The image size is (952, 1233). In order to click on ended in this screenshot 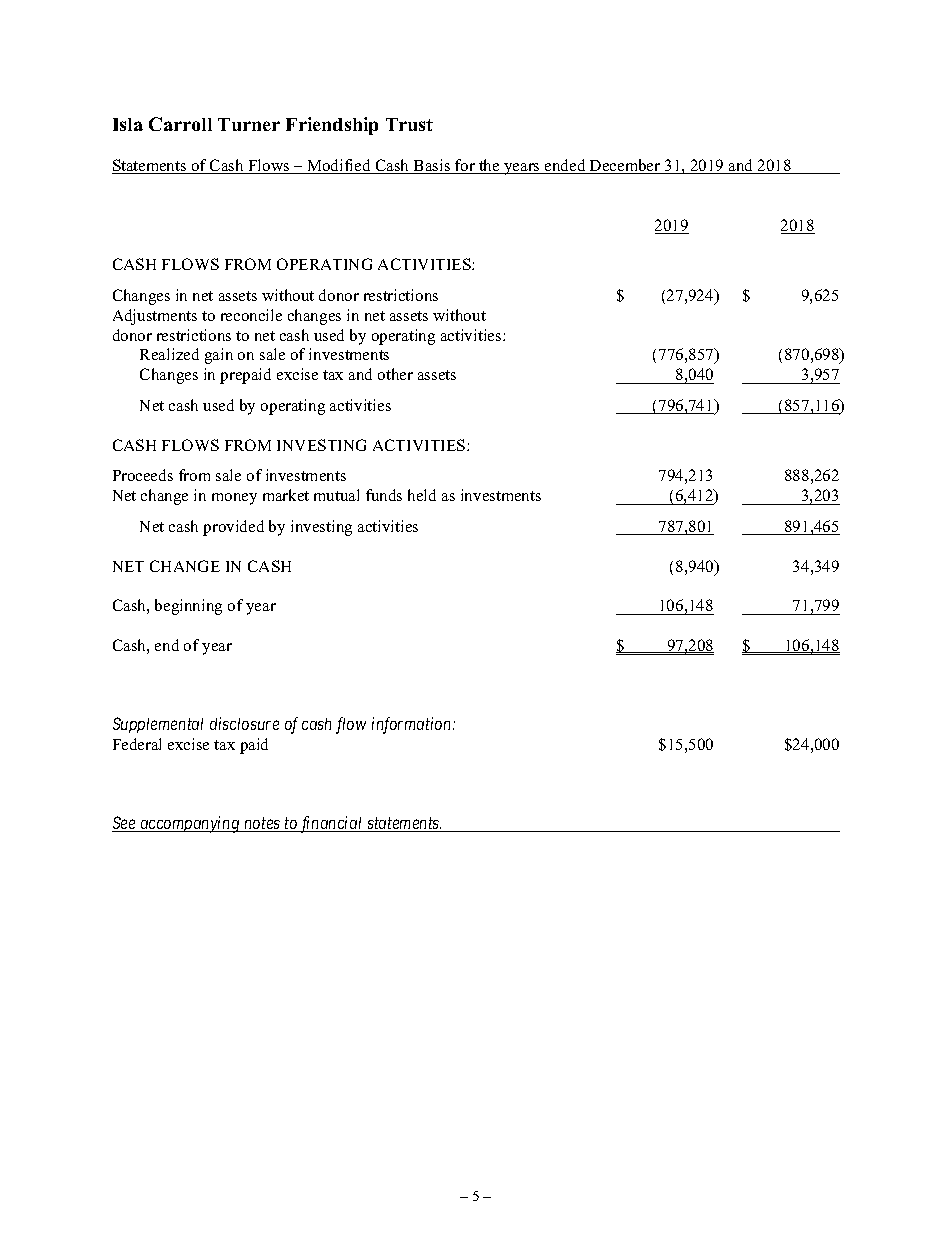, I will do `click(565, 166)`.
